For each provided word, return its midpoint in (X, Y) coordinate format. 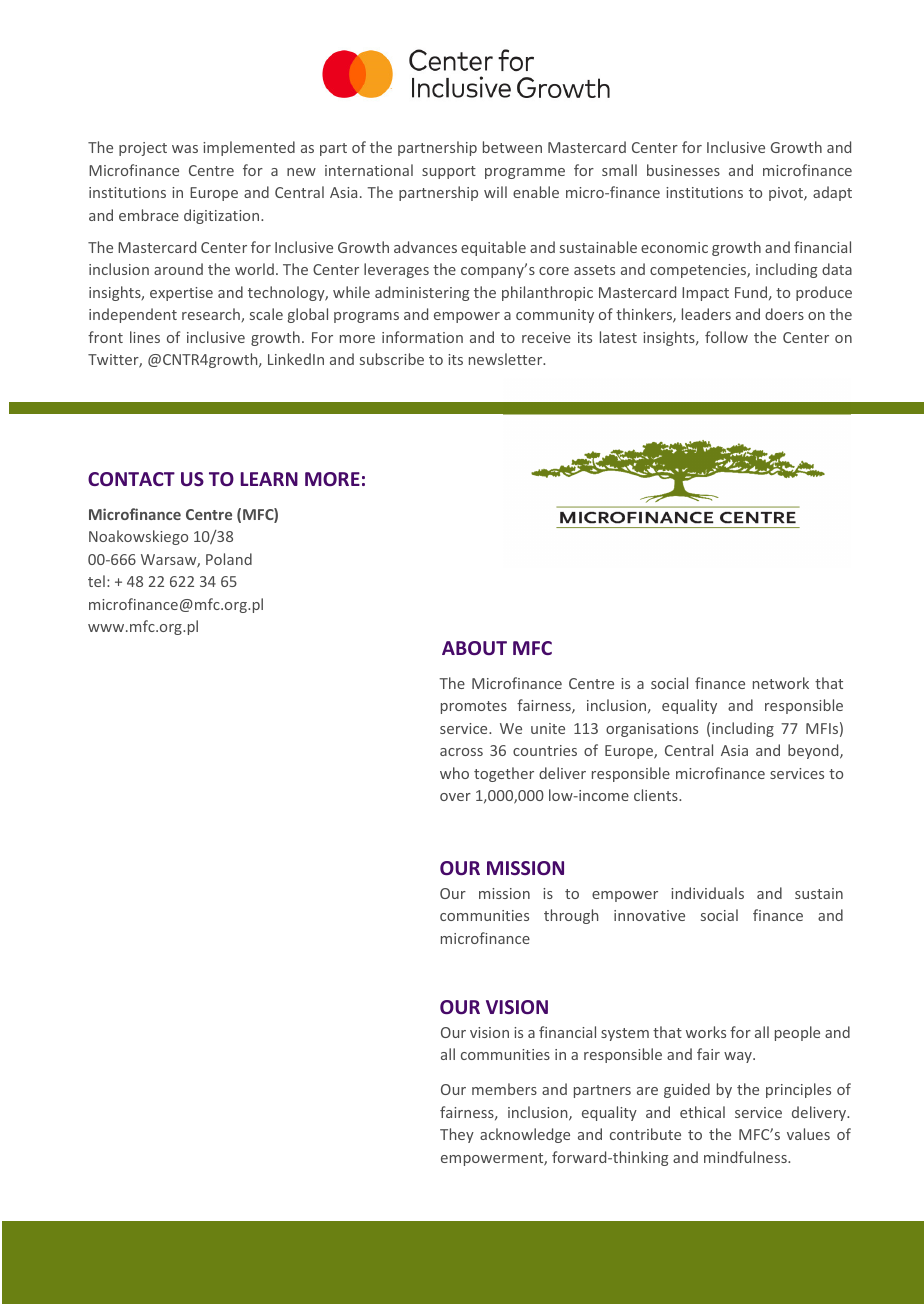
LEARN (269, 479)
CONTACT (131, 479)
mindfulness (746, 1157)
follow (726, 337)
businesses (683, 170)
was (185, 149)
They (457, 1135)
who (454, 773)
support (449, 172)
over (455, 797)
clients (657, 795)
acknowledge (525, 1135)
